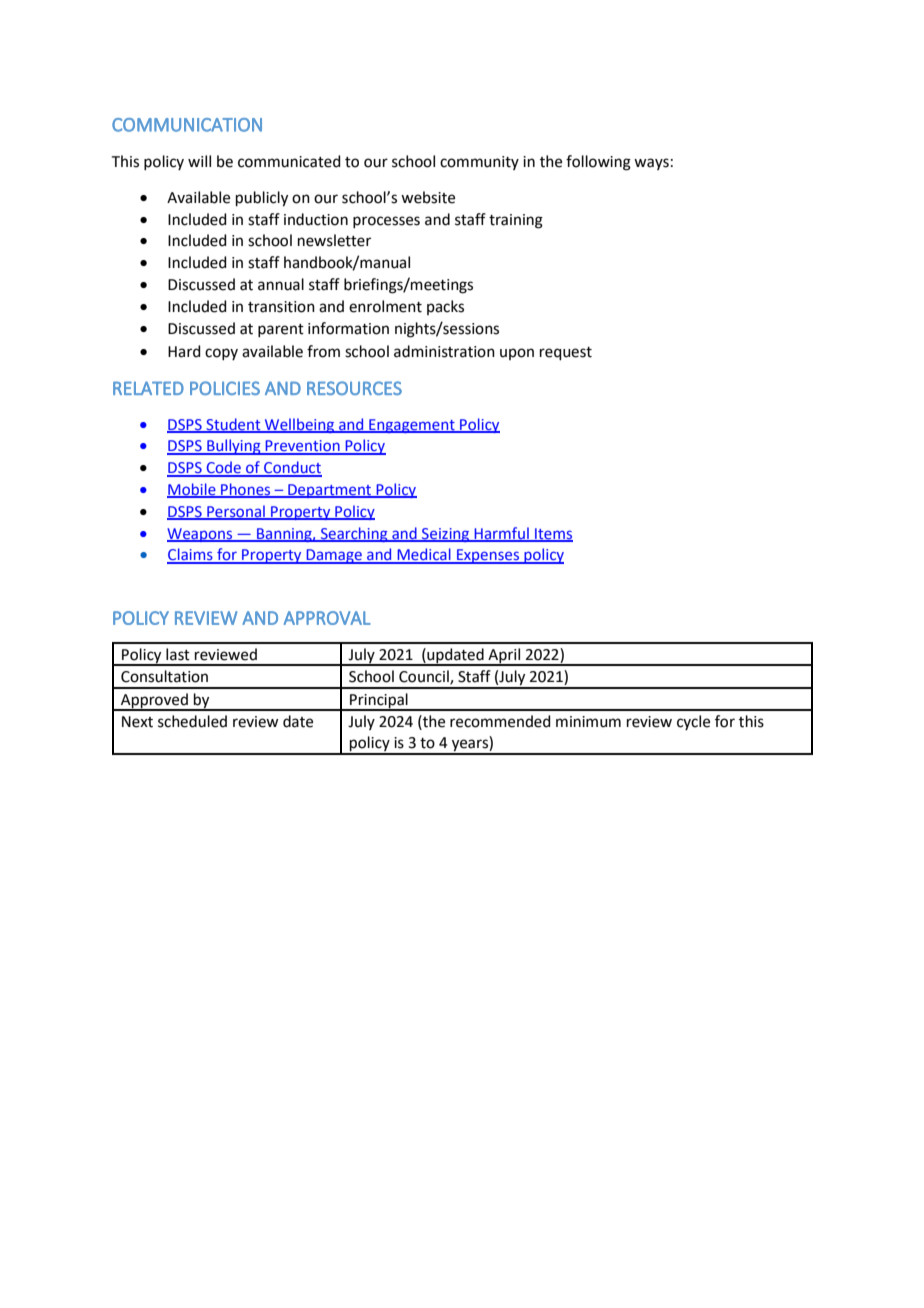 The width and height of the screenshot is (924, 1308). I want to click on ways, so click(651, 164).
